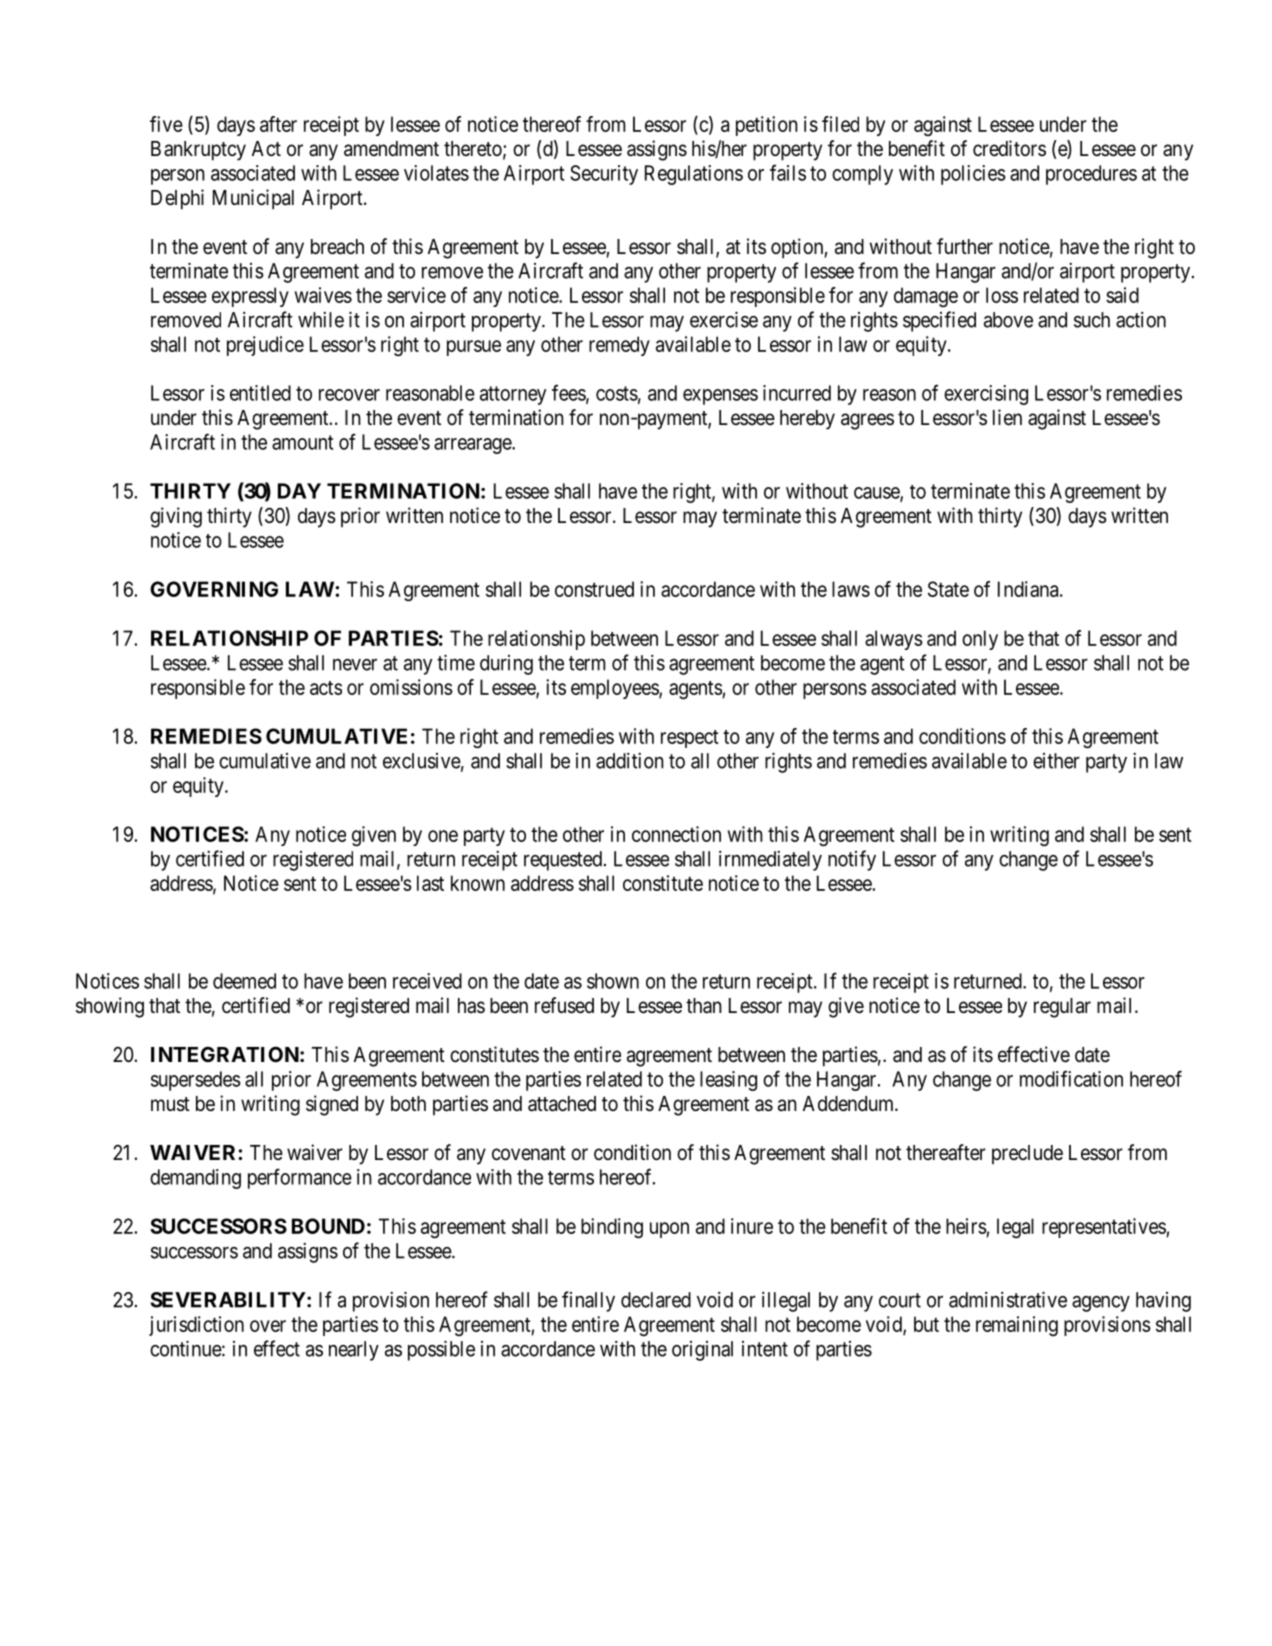  What do you see at coordinates (326, 688) in the image?
I see `acts` at bounding box center [326, 688].
